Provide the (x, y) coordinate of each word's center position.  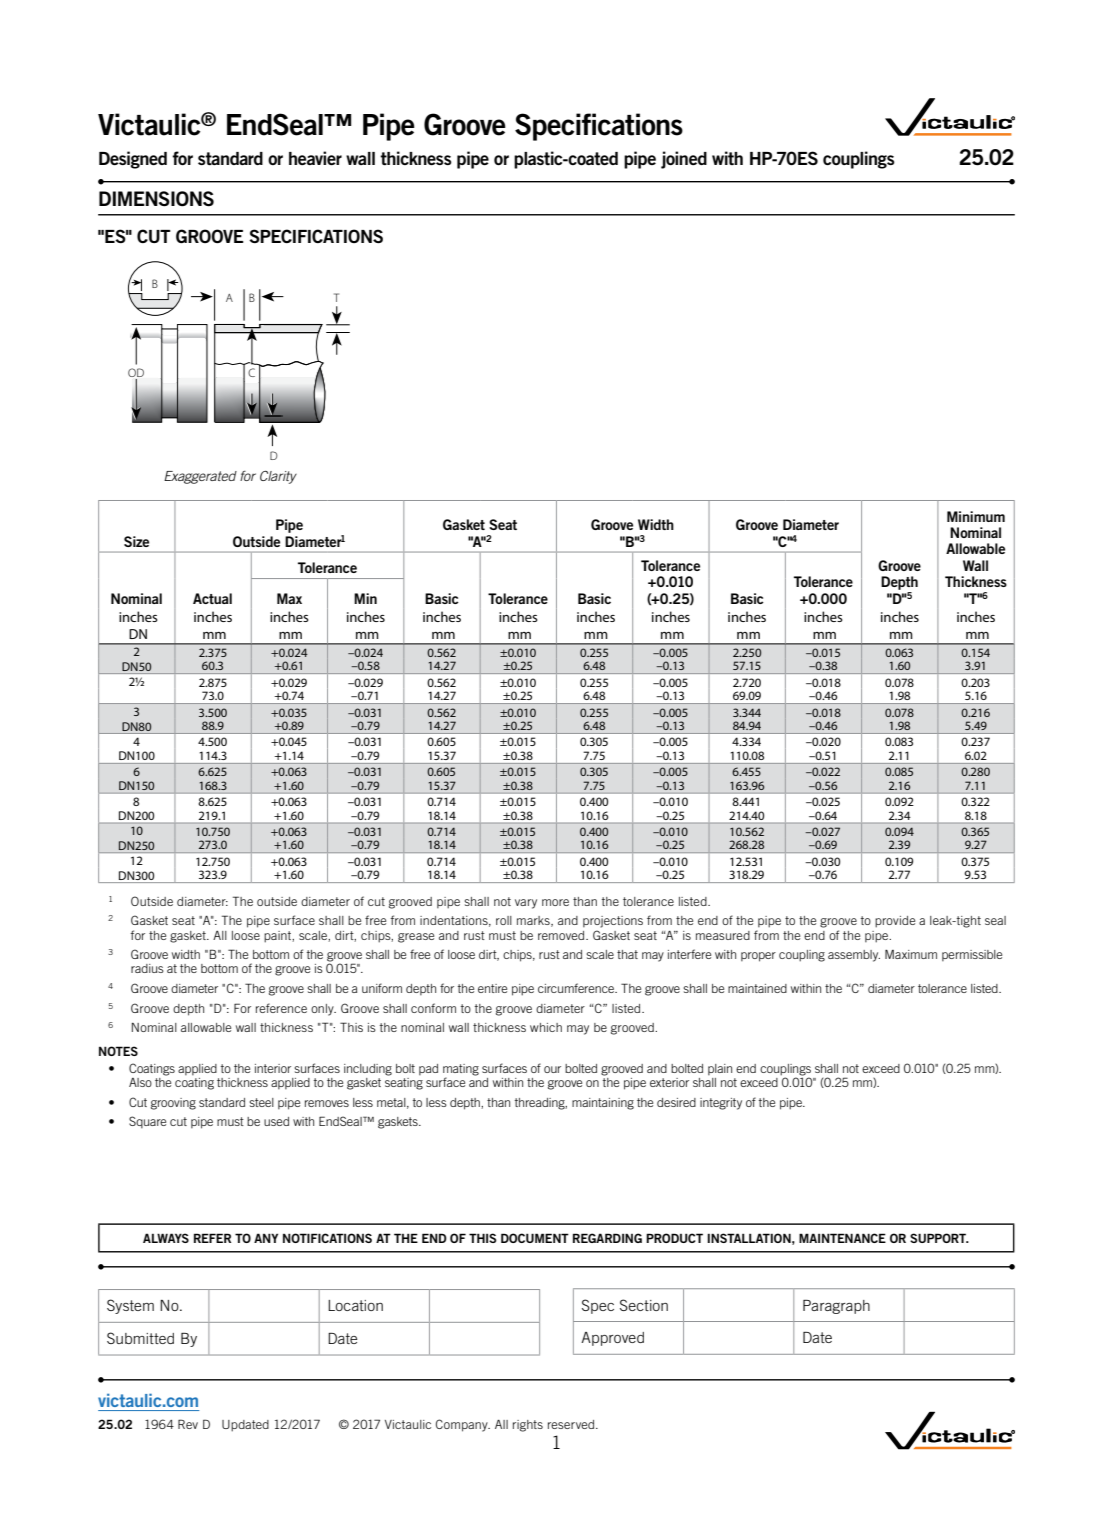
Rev (188, 1424)
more (555, 902)
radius (147, 968)
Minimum (976, 516)
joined (684, 160)
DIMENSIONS (156, 199)
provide (895, 922)
